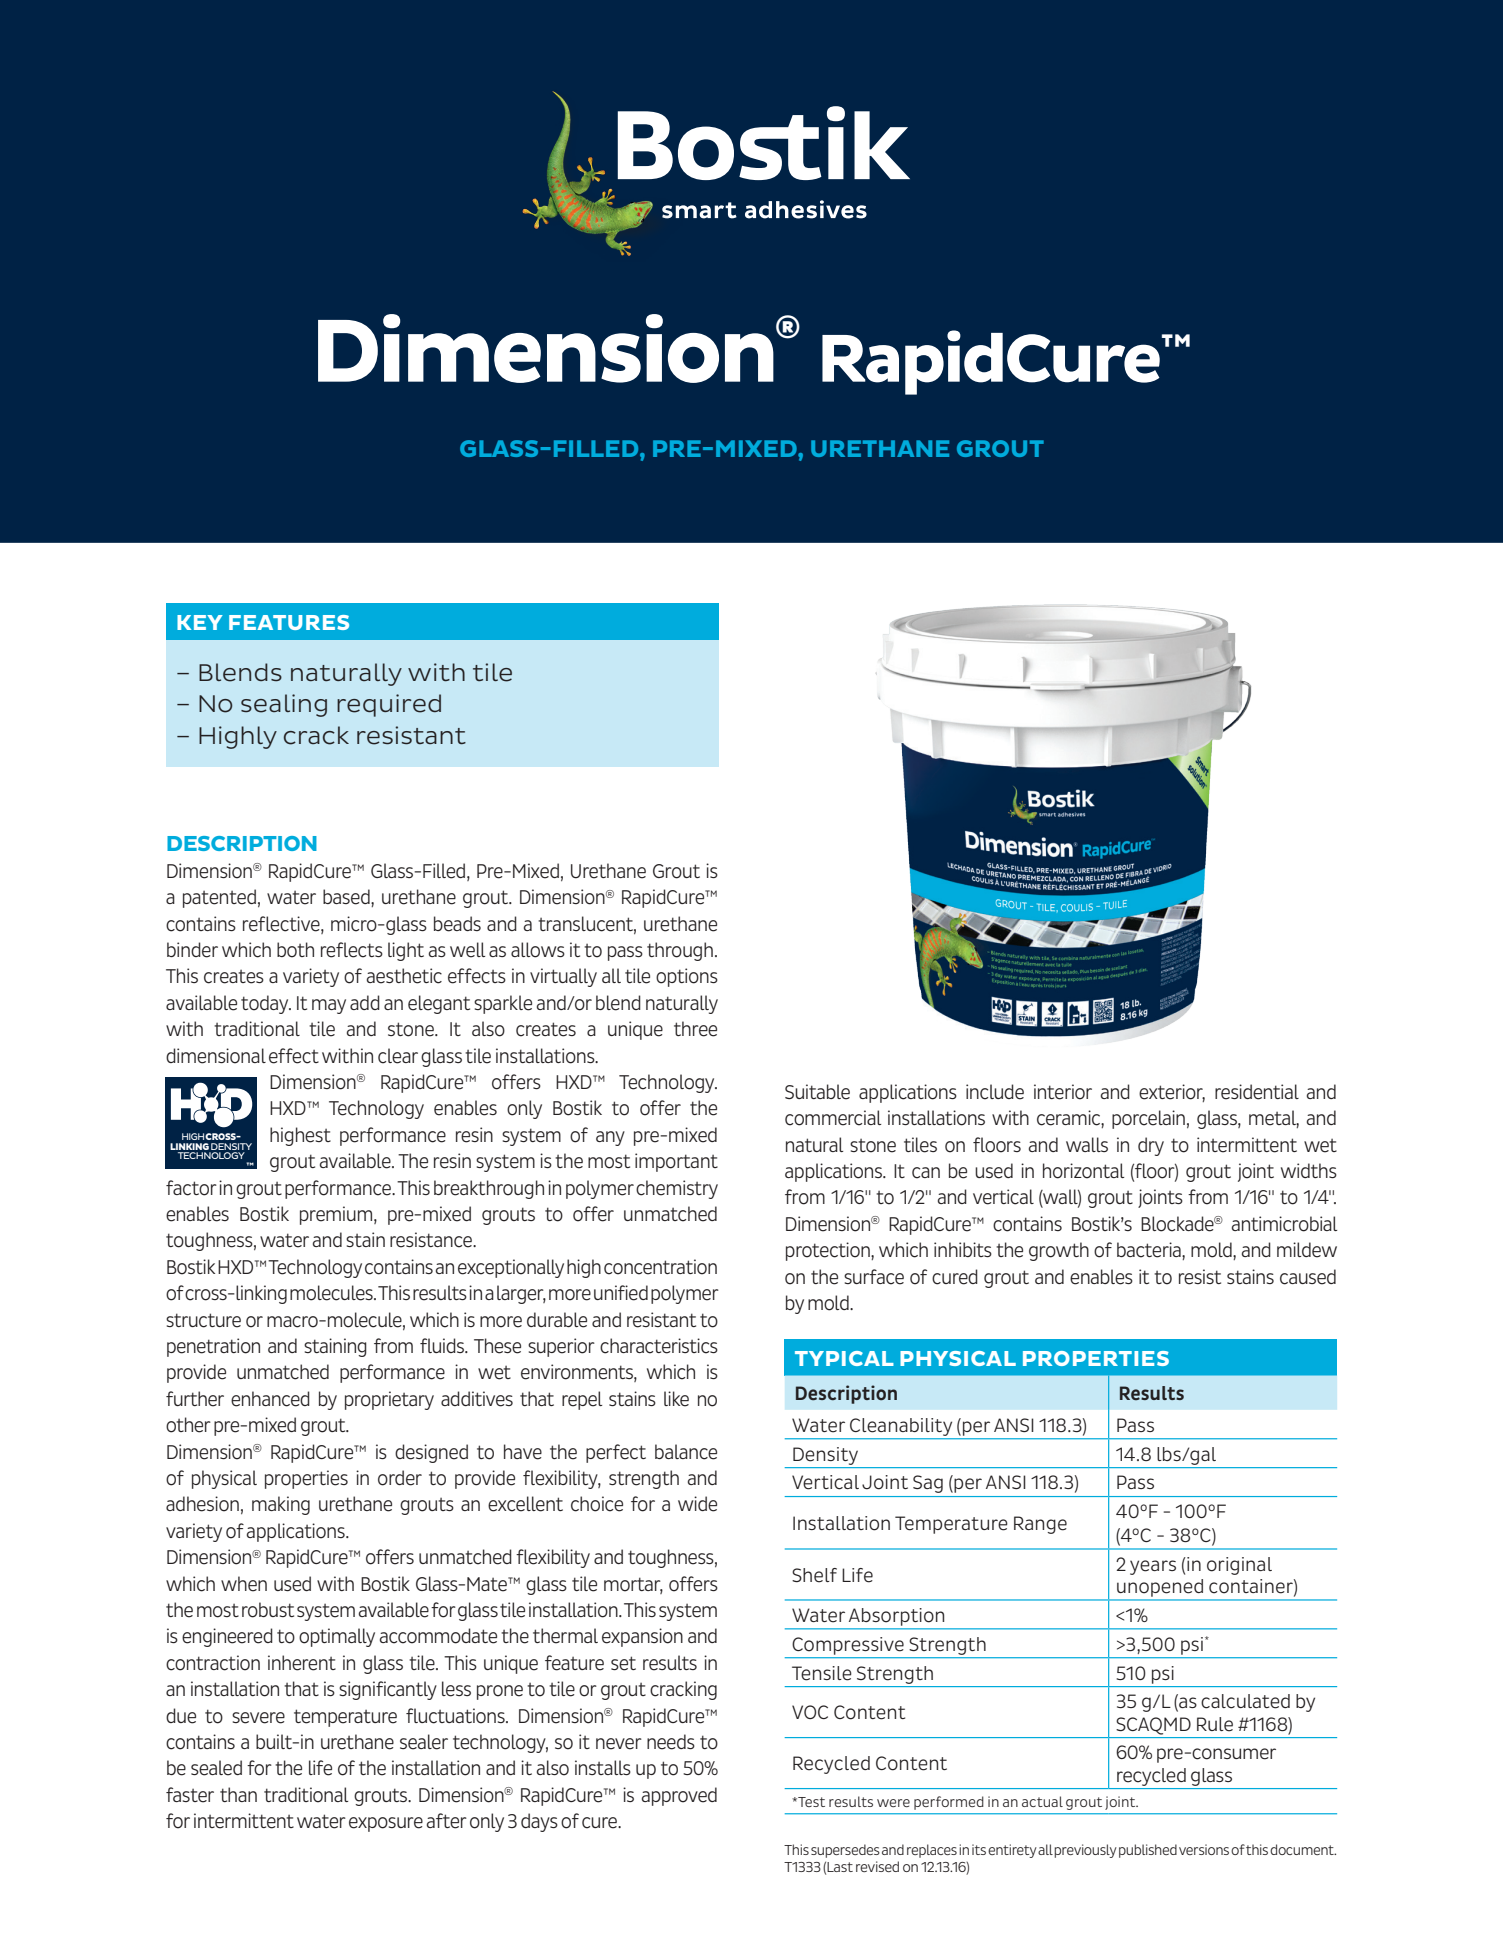 This screenshot has height=1945, width=1503. I want to click on sealing, so click(284, 705).
